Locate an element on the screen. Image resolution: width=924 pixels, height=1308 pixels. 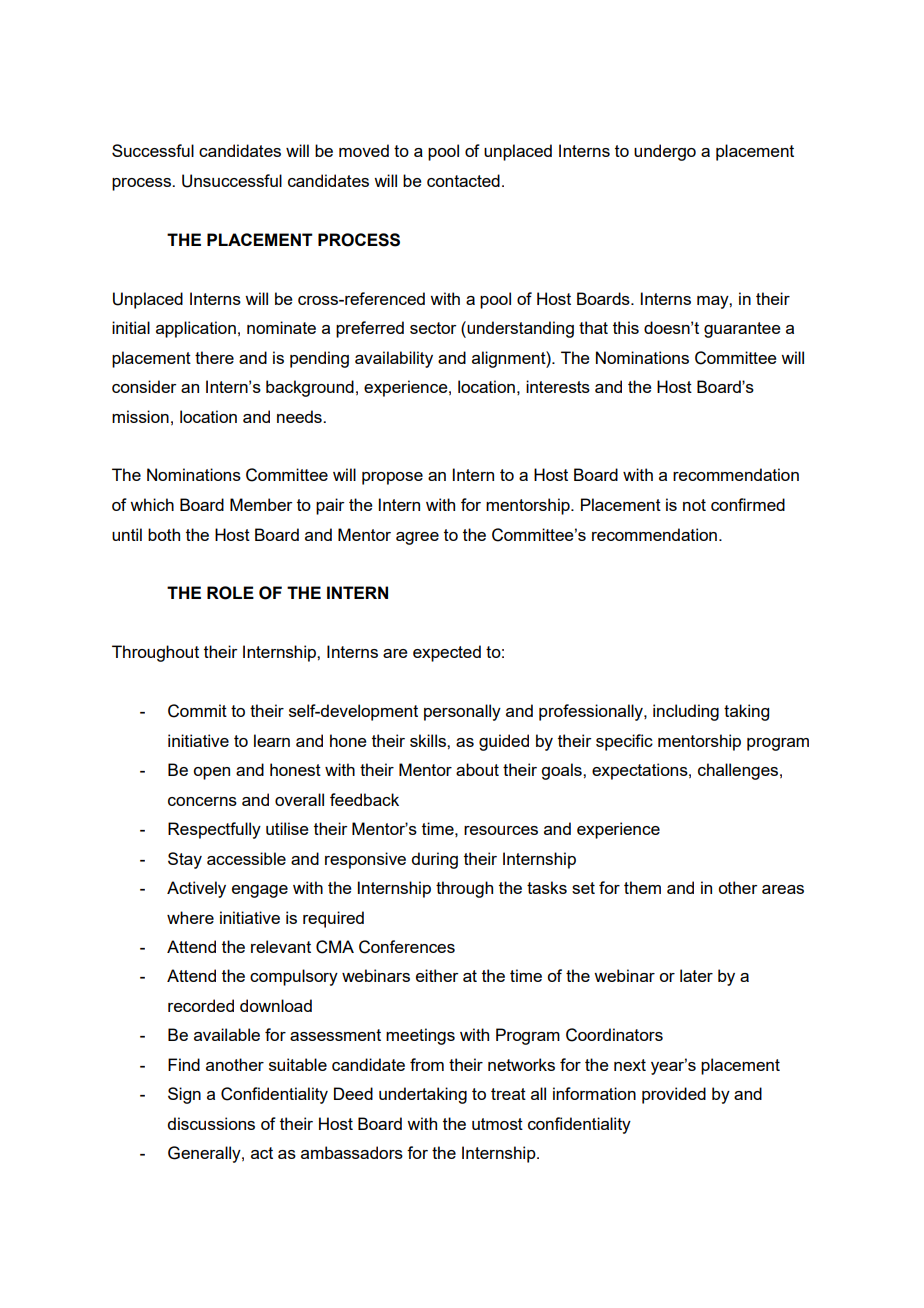
moved is located at coordinates (364, 150).
